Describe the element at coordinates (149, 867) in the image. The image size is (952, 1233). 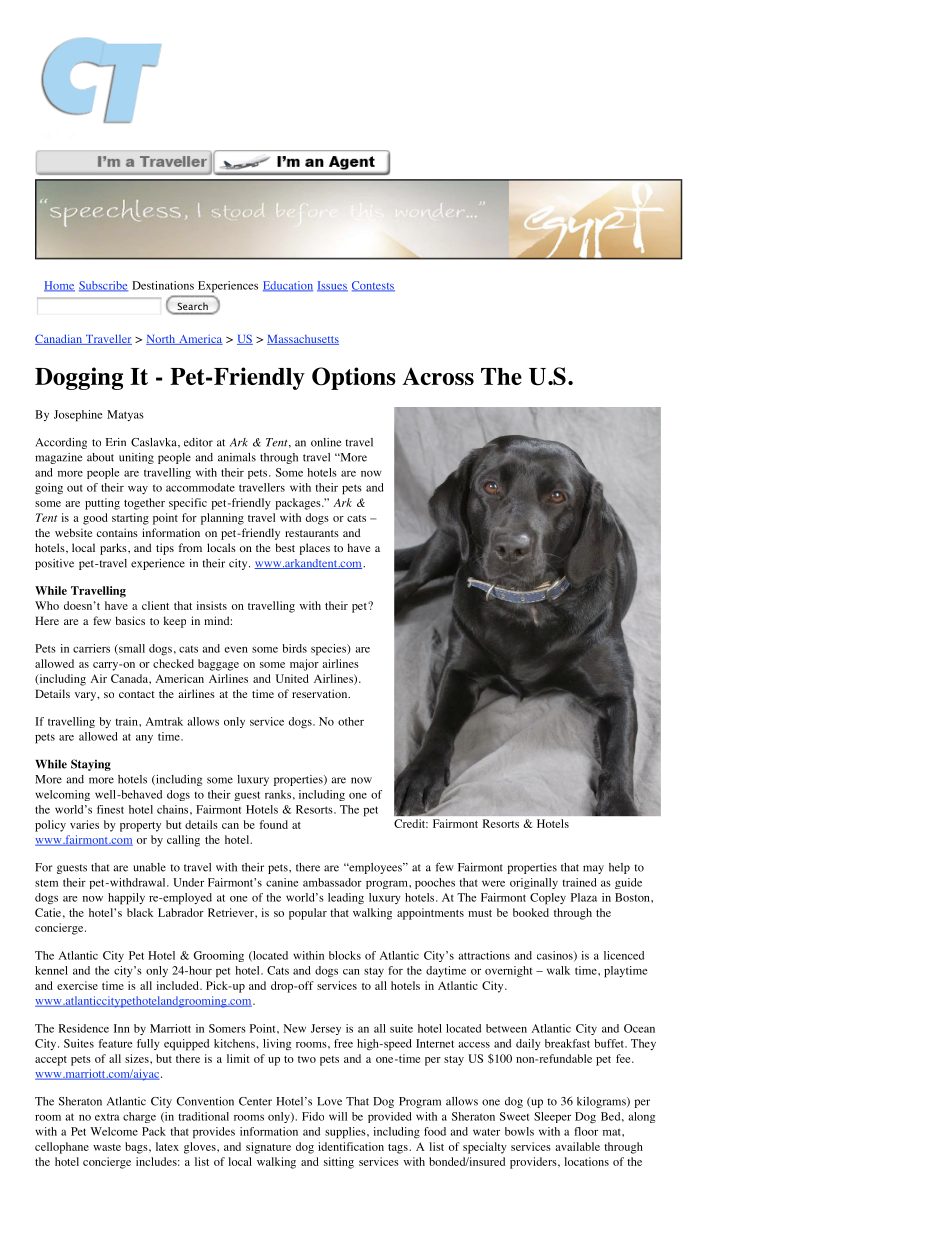
I see `unable` at that location.
